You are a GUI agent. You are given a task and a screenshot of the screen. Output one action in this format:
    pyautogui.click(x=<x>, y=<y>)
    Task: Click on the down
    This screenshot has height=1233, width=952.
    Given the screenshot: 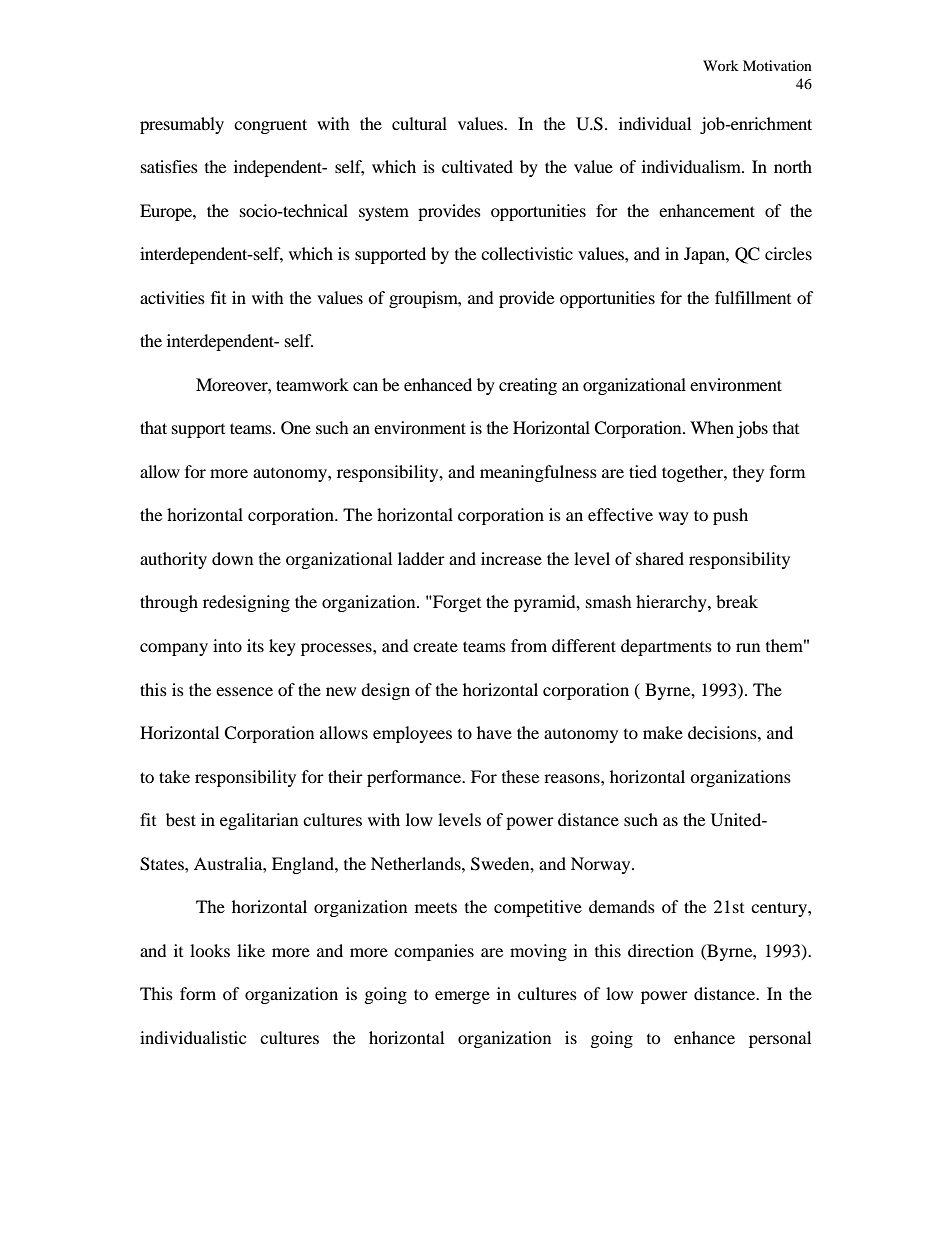 What is the action you would take?
    pyautogui.click(x=232, y=558)
